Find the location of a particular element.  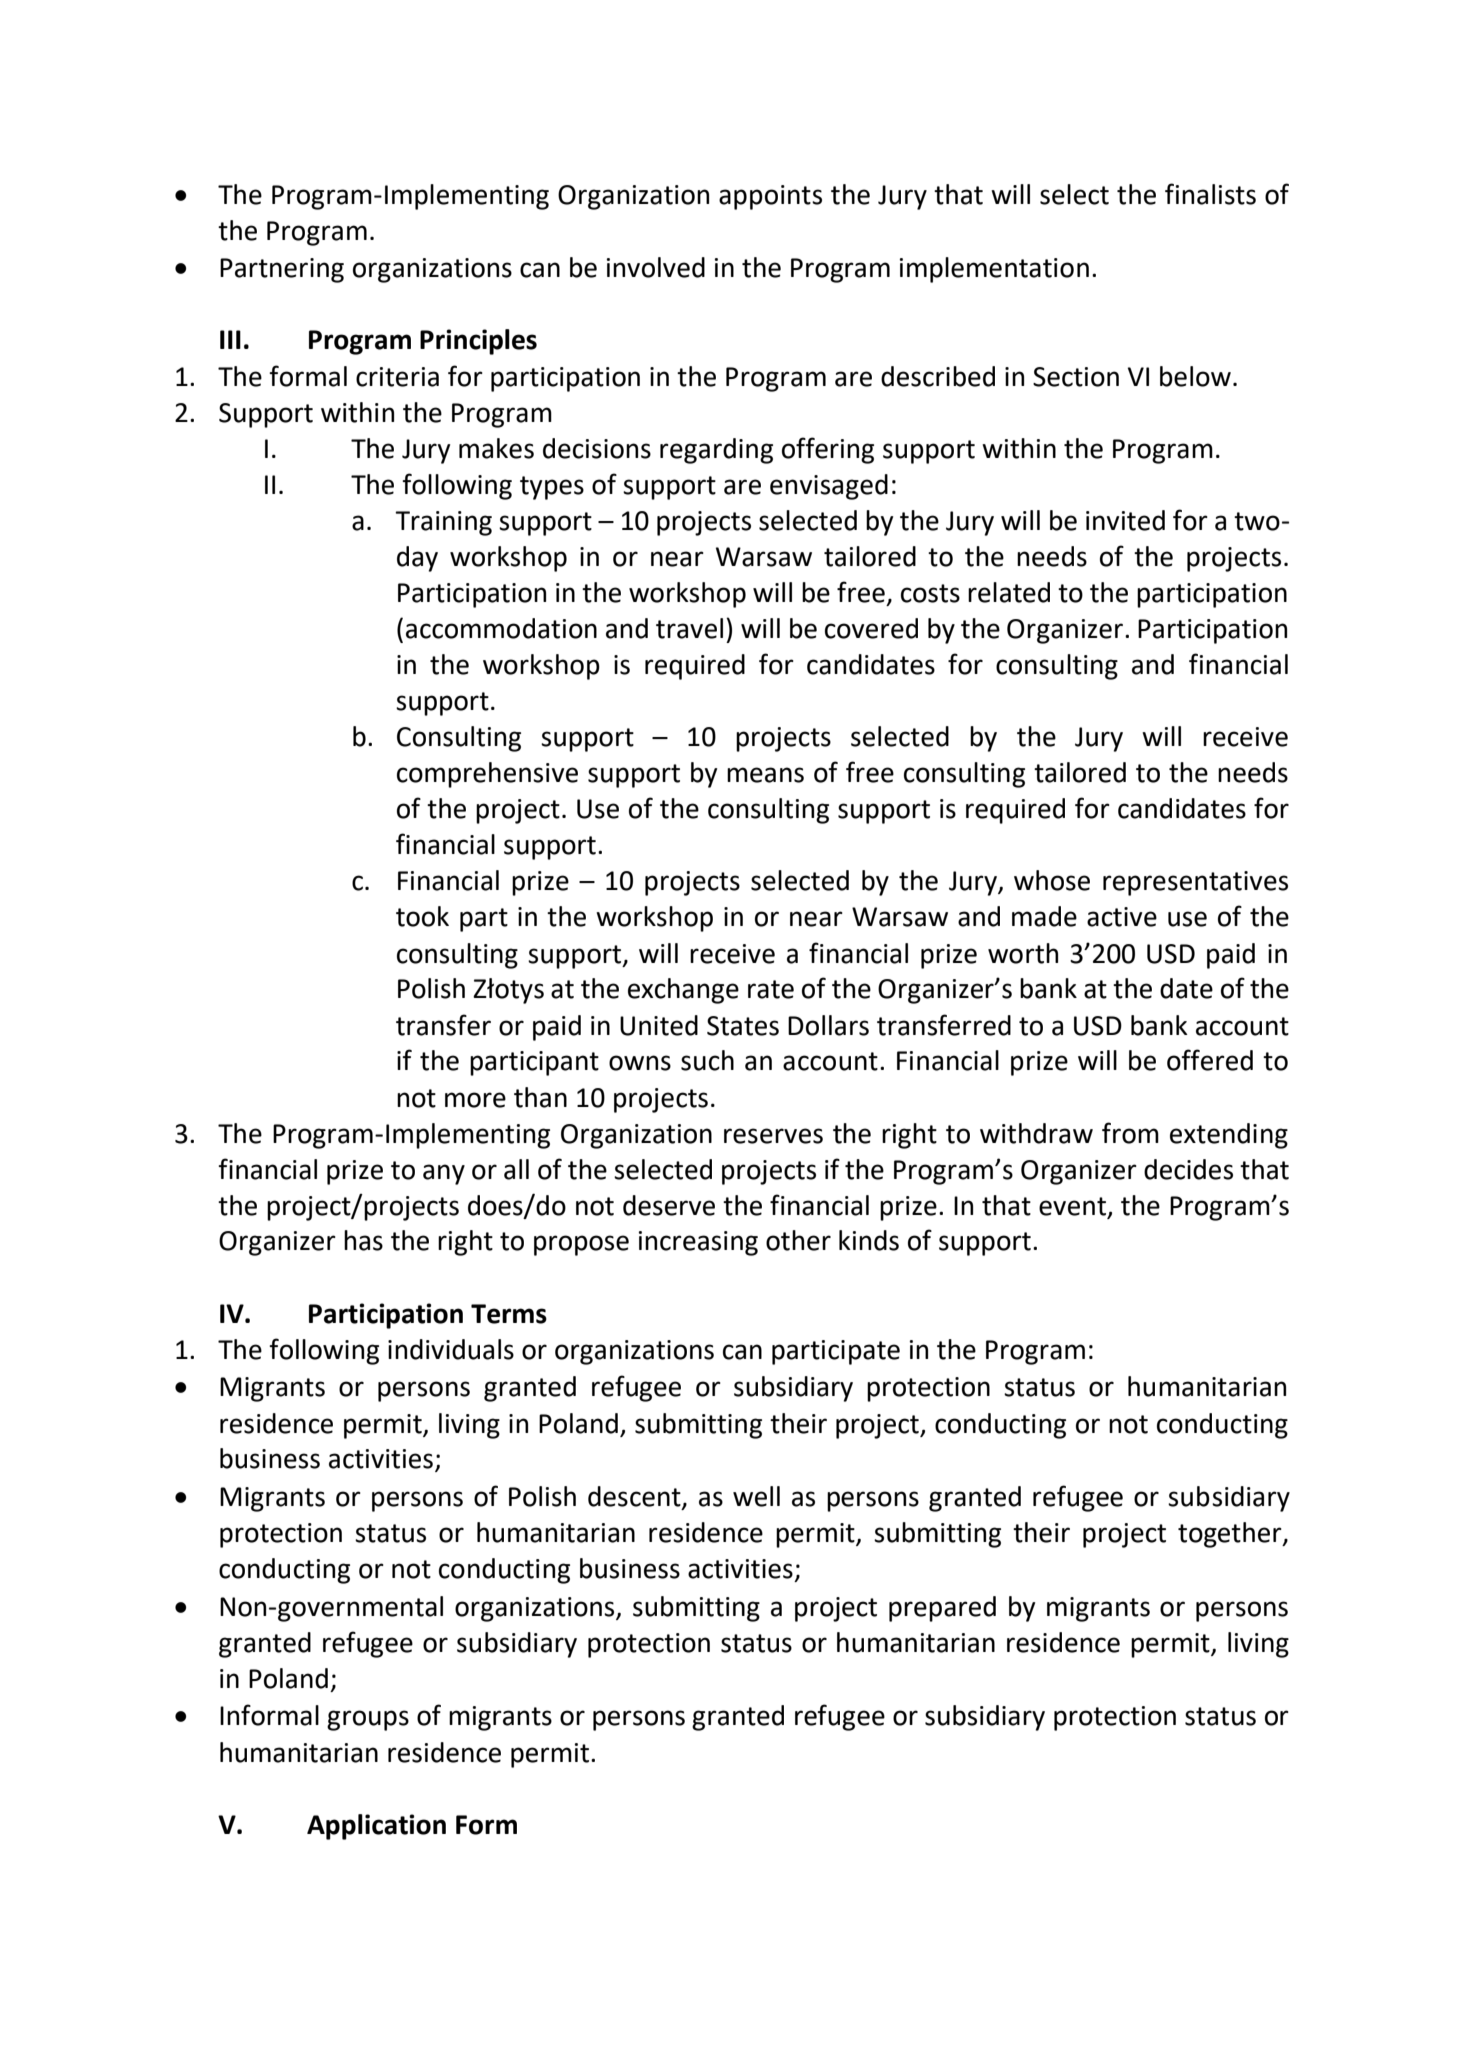

appoints is located at coordinates (770, 197).
